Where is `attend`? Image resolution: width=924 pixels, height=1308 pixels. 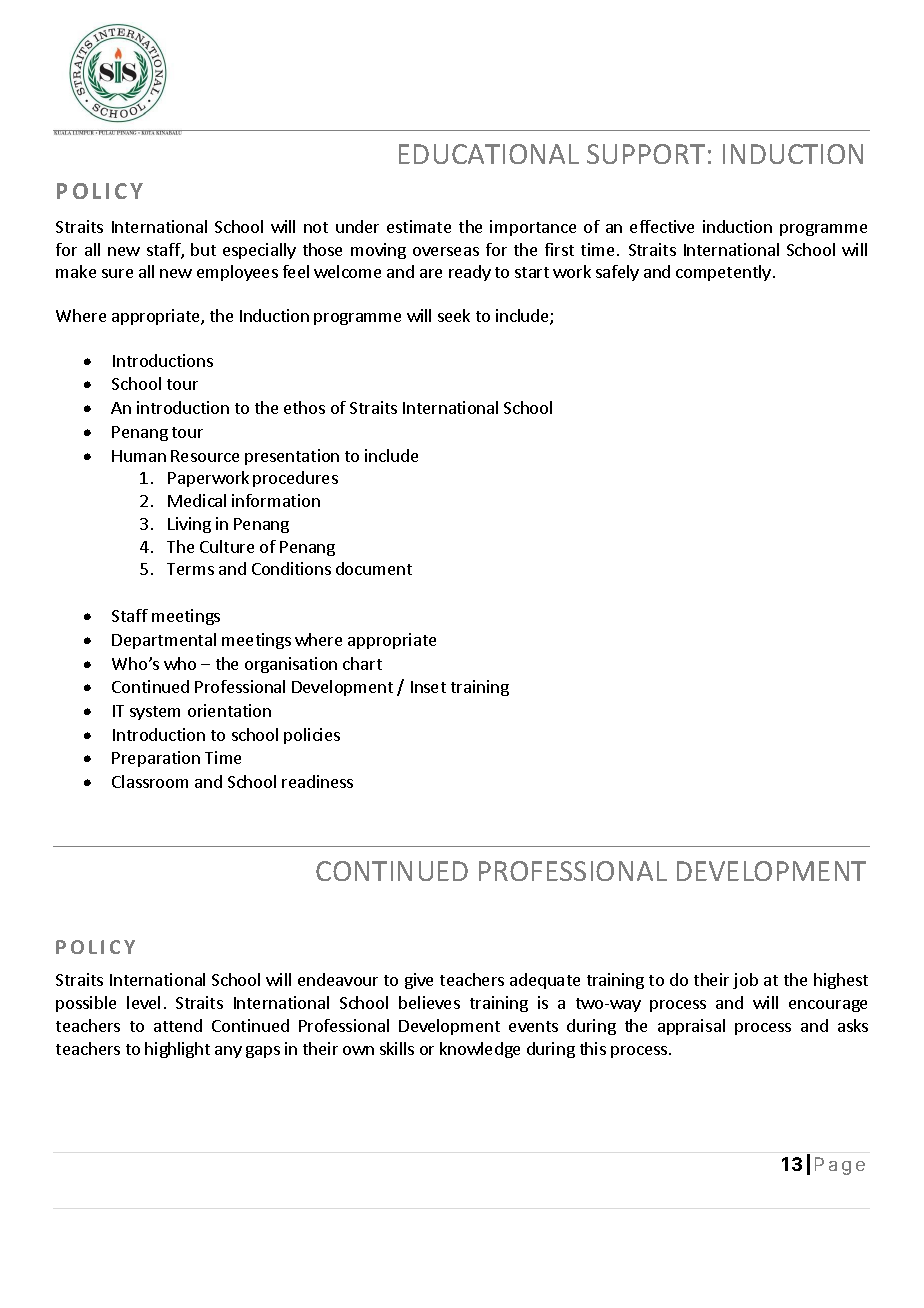 attend is located at coordinates (178, 1025).
